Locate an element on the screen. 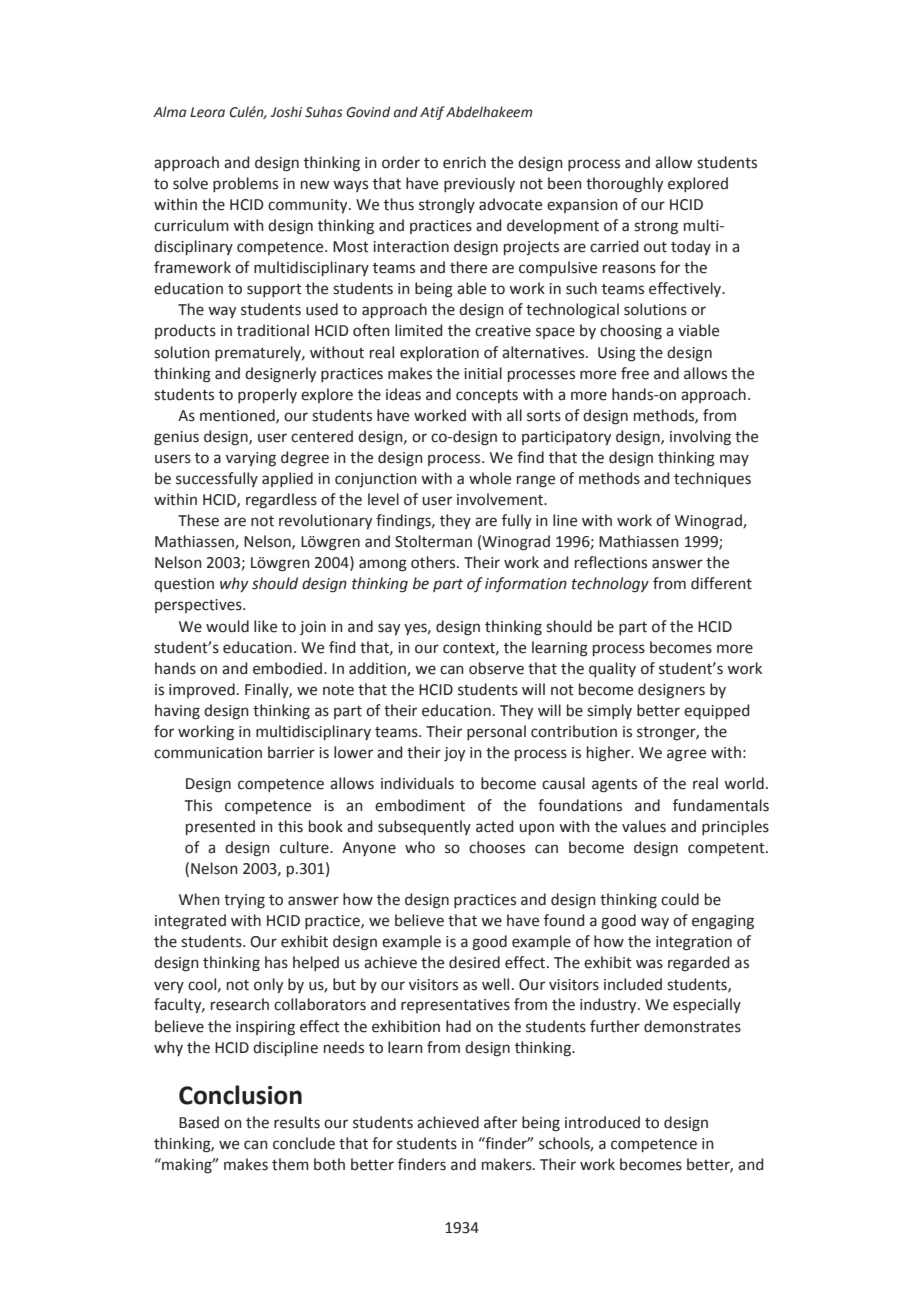 The width and height of the screenshot is (924, 1305). free is located at coordinates (635, 373).
